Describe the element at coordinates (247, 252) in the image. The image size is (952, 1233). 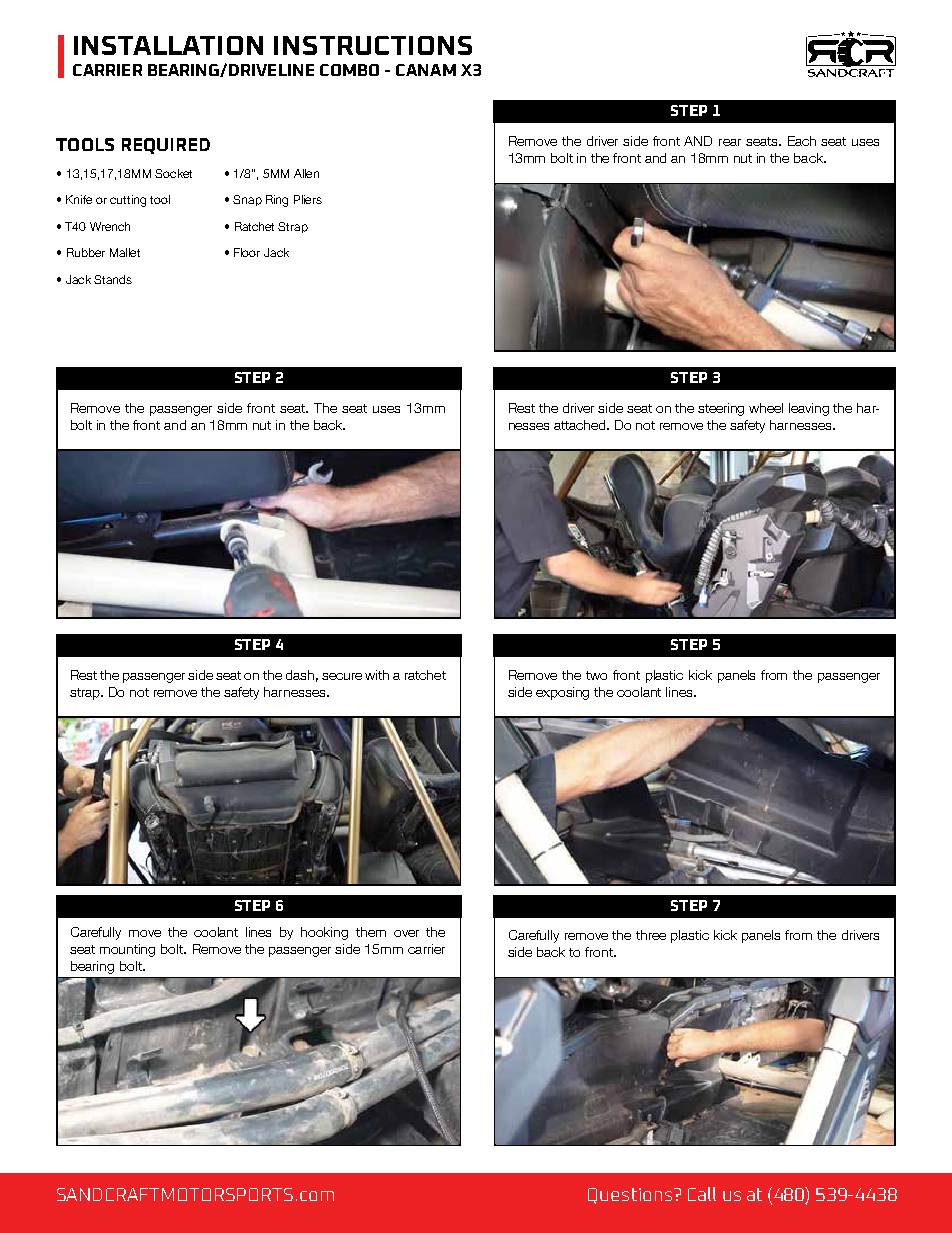
I see `Floor` at that location.
